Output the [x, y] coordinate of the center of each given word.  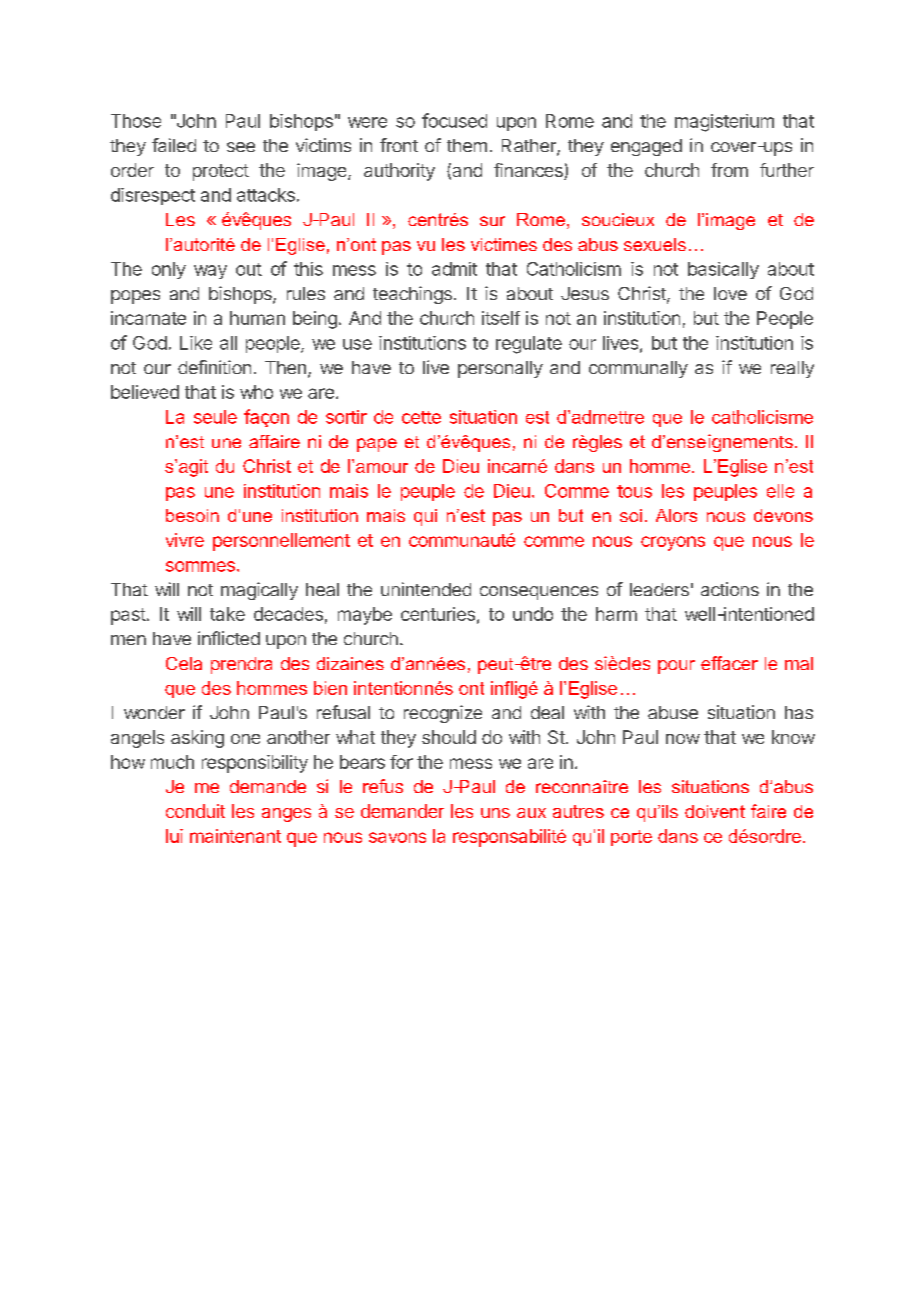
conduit [195, 811]
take [227, 614]
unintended [426, 589]
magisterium [724, 123]
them [467, 145]
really [792, 369]
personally [500, 369]
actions [730, 589]
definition [214, 367]
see [241, 147]
